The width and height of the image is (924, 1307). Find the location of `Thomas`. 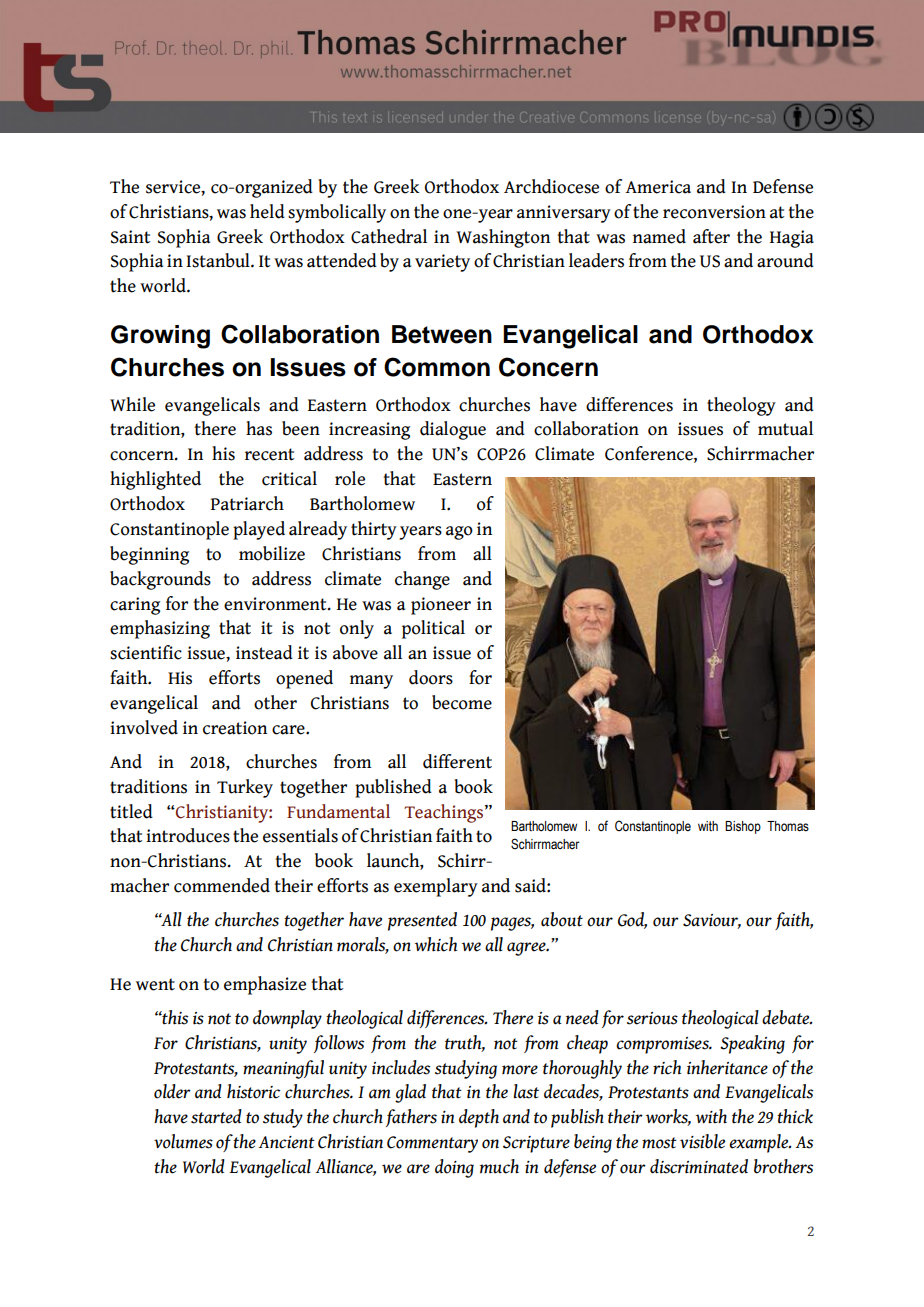

Thomas is located at coordinates (788, 826).
